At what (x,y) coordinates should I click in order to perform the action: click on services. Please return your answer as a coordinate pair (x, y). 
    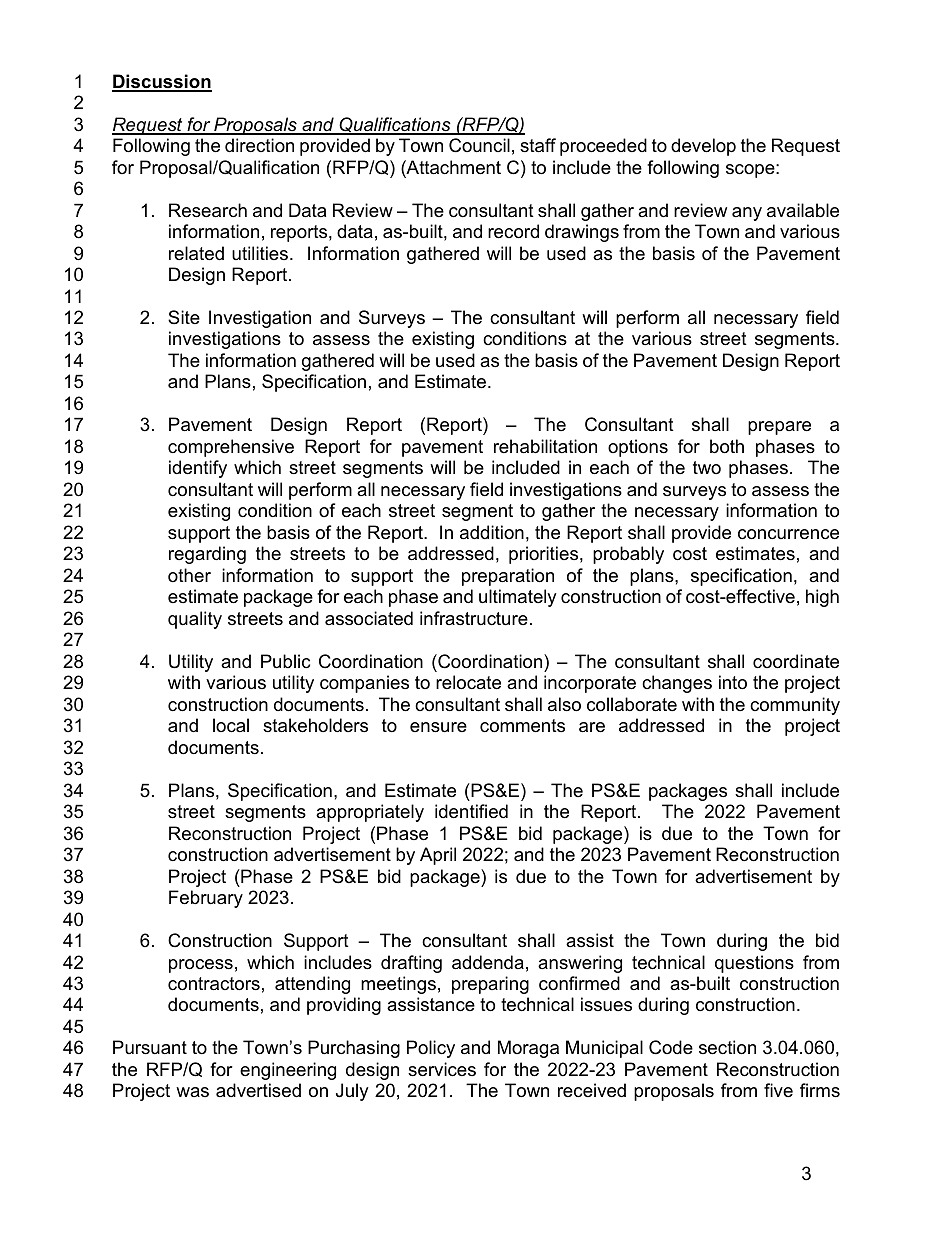
    Looking at the image, I should click on (442, 1069).
